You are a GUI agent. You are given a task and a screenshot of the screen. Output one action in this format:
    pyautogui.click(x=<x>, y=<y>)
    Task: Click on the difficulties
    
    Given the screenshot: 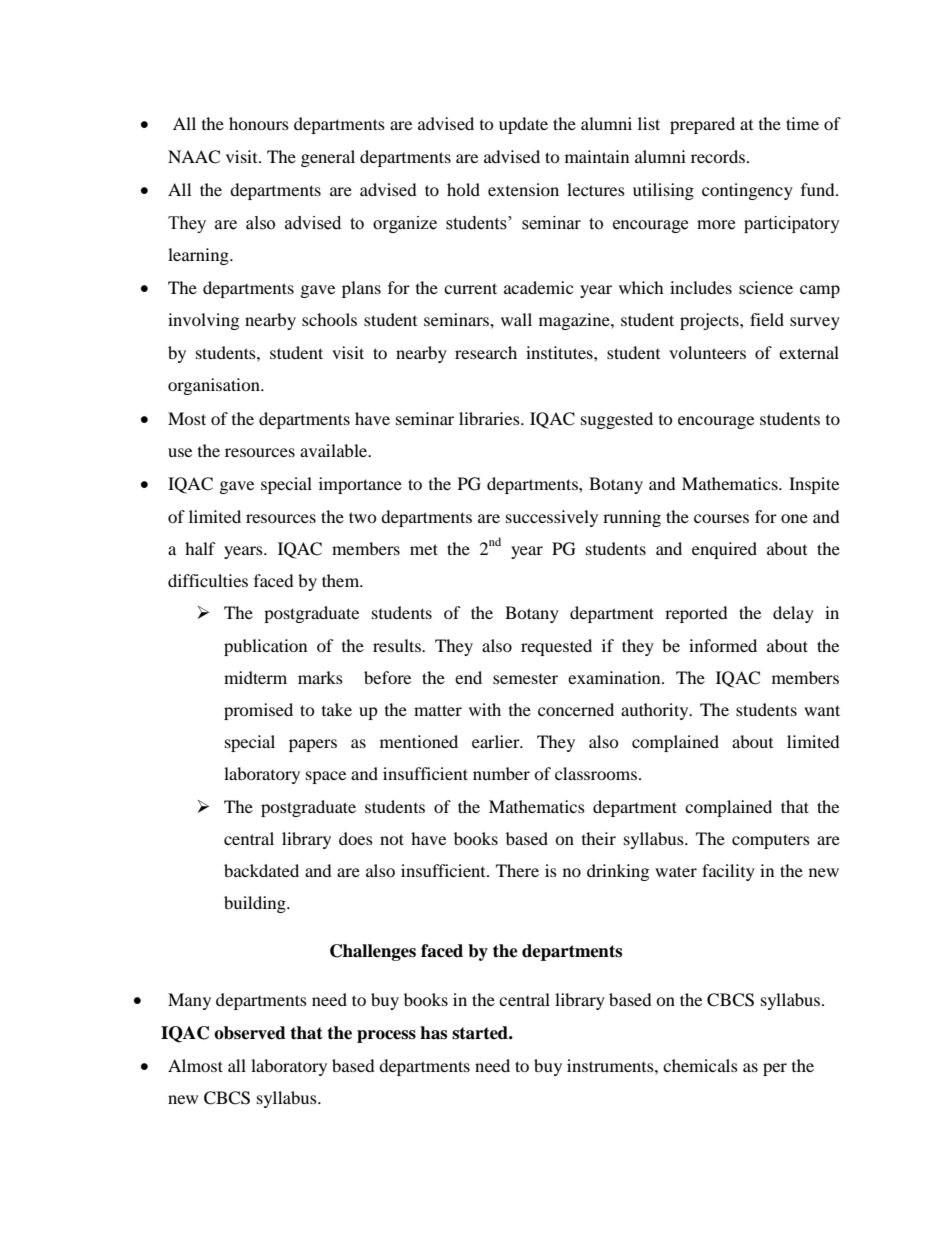 What is the action you would take?
    pyautogui.click(x=208, y=580)
